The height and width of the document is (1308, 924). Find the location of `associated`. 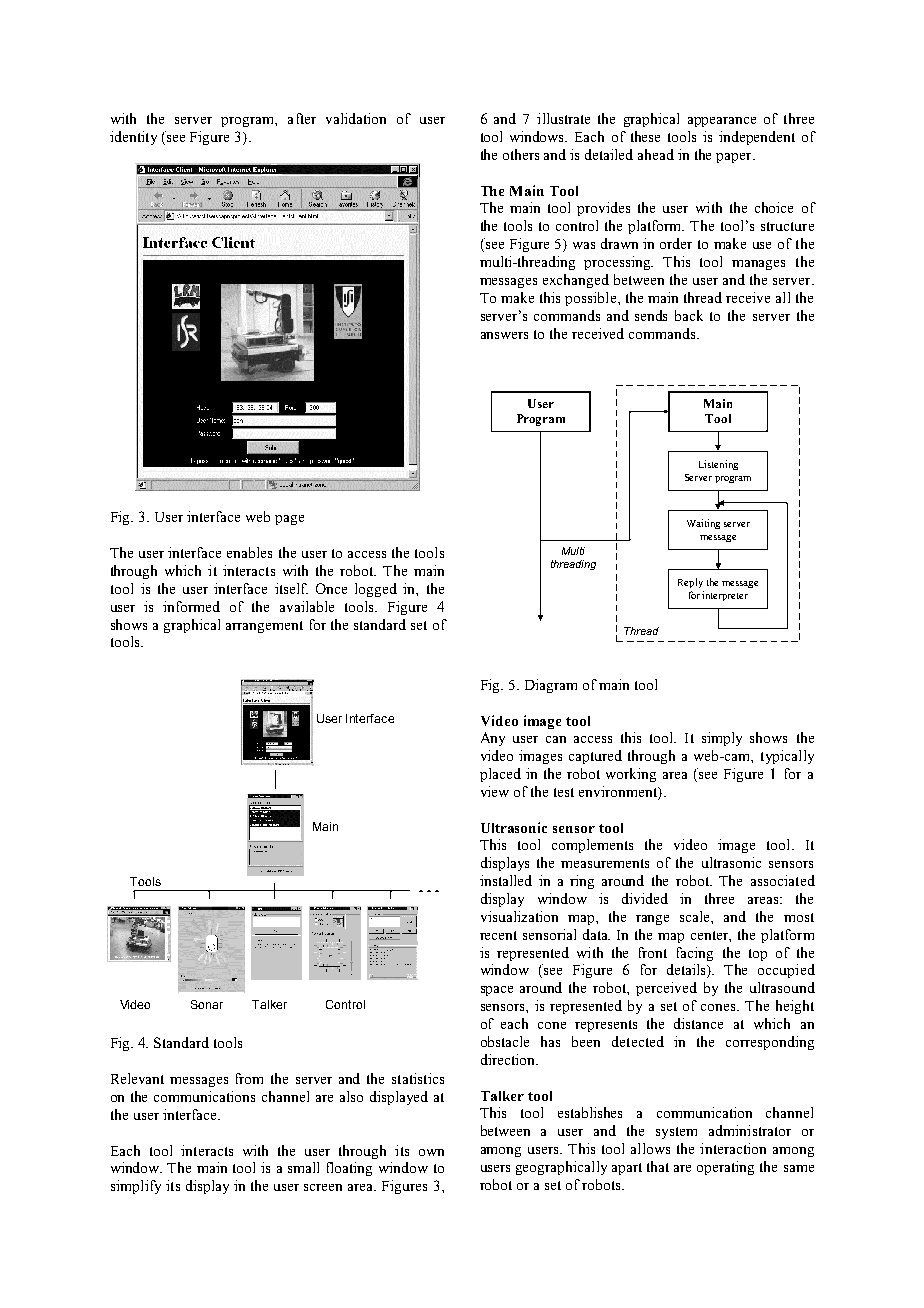

associated is located at coordinates (783, 880).
